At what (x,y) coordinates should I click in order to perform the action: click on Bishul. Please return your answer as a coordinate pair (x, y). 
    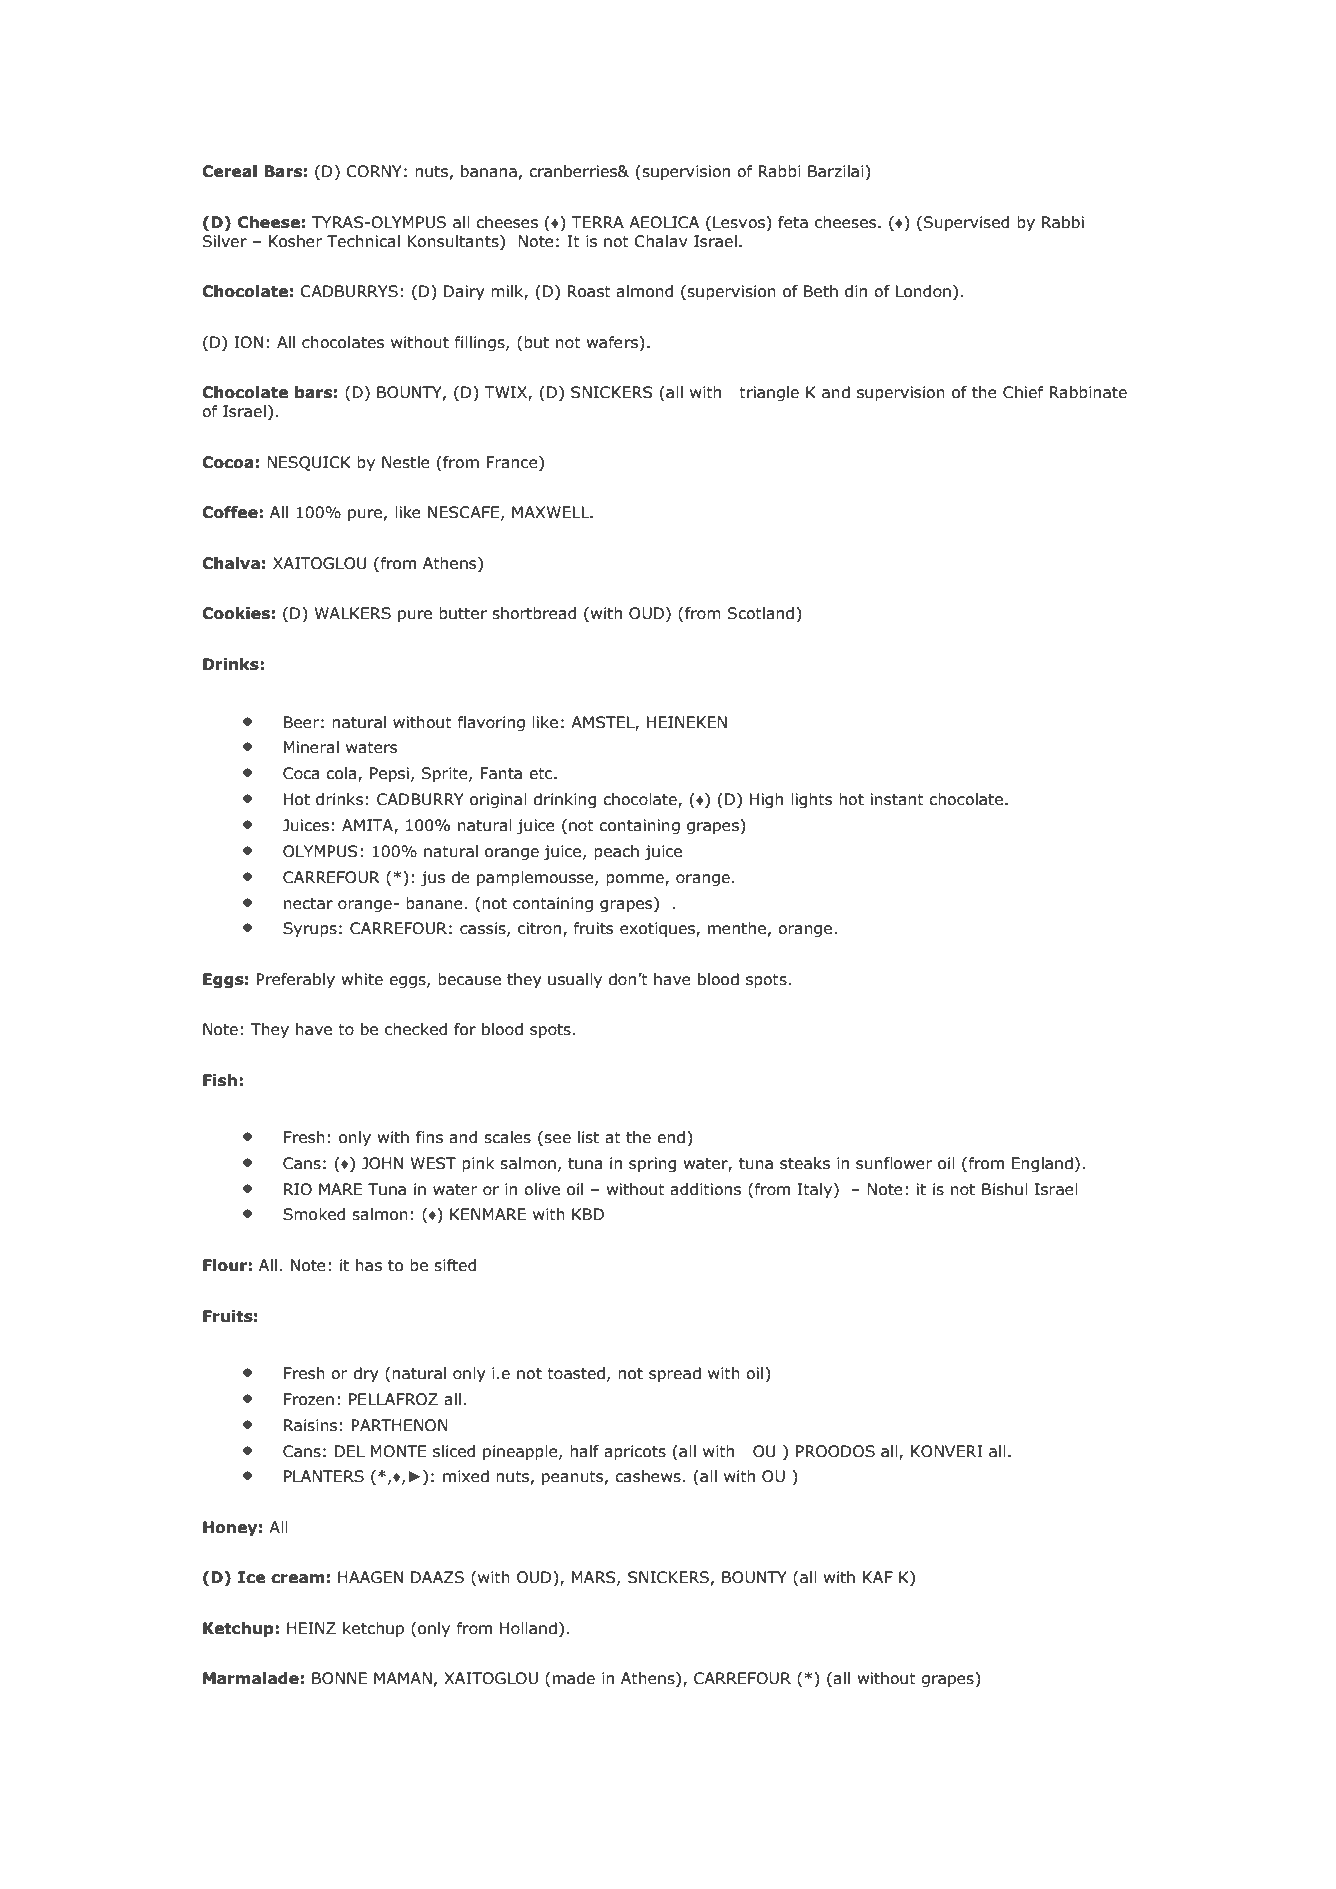
    Looking at the image, I should click on (1005, 1189).
